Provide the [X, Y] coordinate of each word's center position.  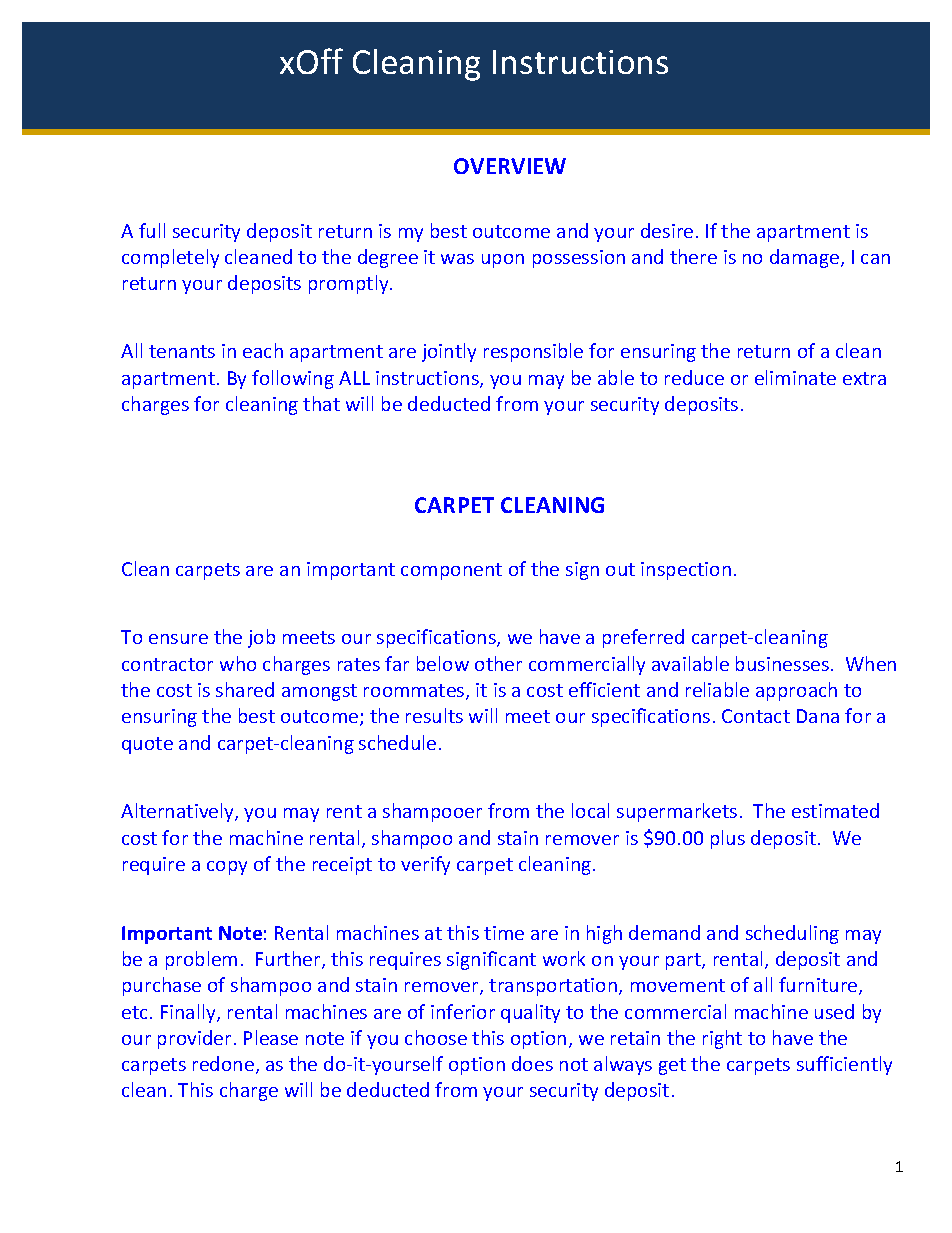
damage [806, 258]
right [722, 1039]
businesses [784, 663]
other [498, 663]
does [532, 1063]
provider [194, 1039]
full [152, 230]
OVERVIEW [510, 166]
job [261, 638]
